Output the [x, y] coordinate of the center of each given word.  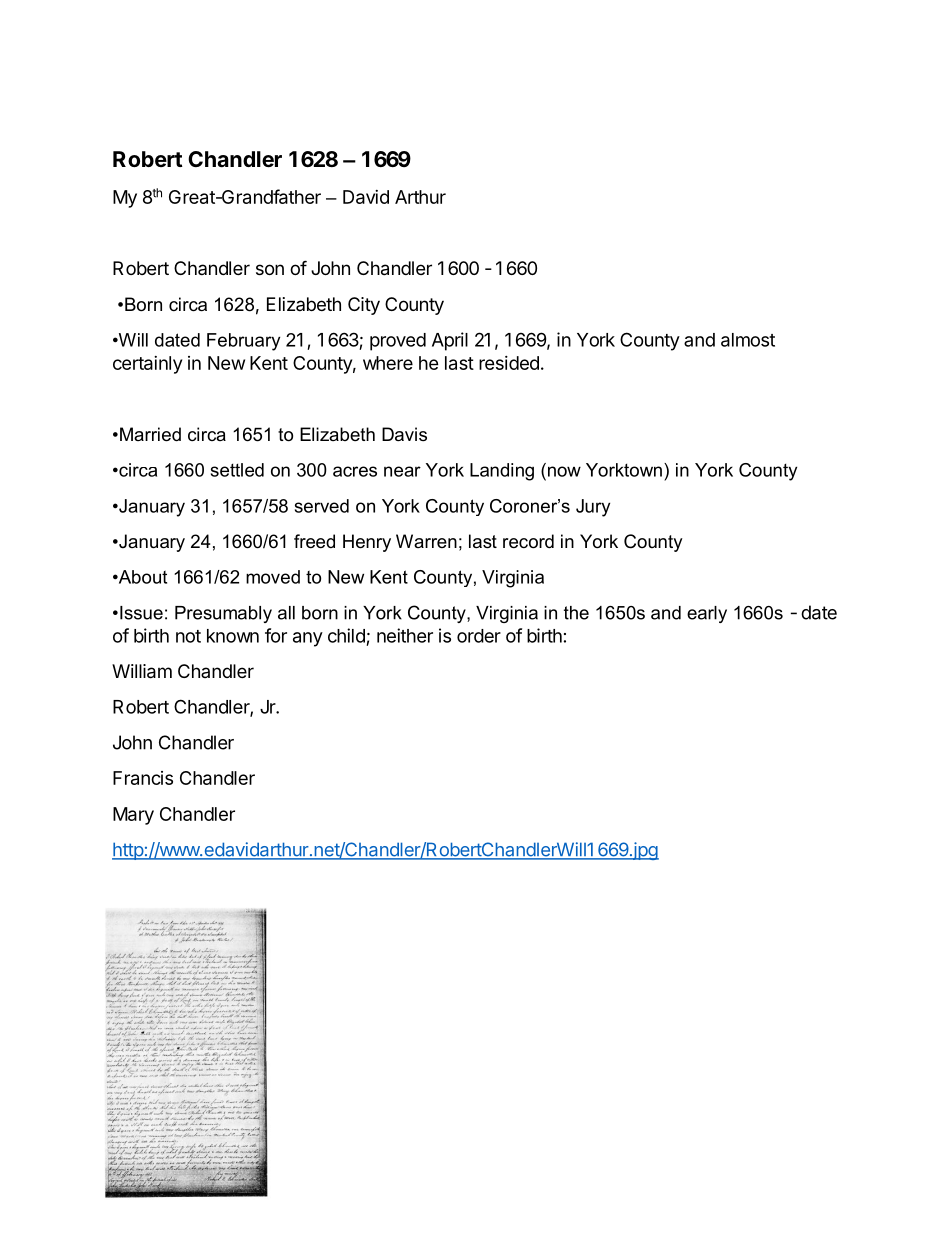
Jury [593, 508]
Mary [133, 816]
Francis [143, 778]
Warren [426, 541]
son [270, 269]
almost [748, 340]
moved [273, 577]
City [364, 306]
